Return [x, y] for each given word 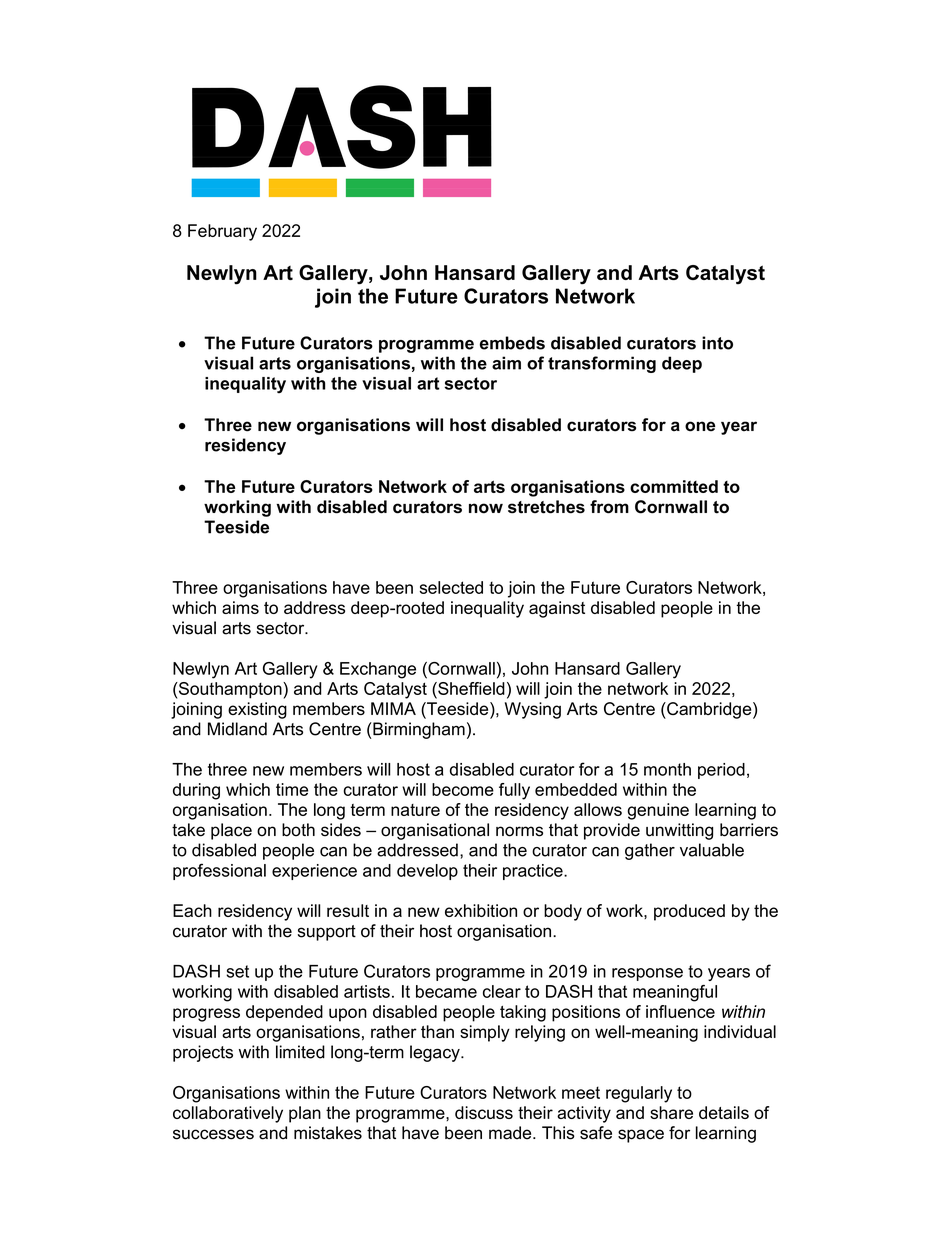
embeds [512, 343]
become [463, 789]
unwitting [679, 831]
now [486, 508]
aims [240, 607]
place [231, 831]
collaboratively [228, 1114]
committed [674, 486]
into [717, 343]
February [222, 232]
